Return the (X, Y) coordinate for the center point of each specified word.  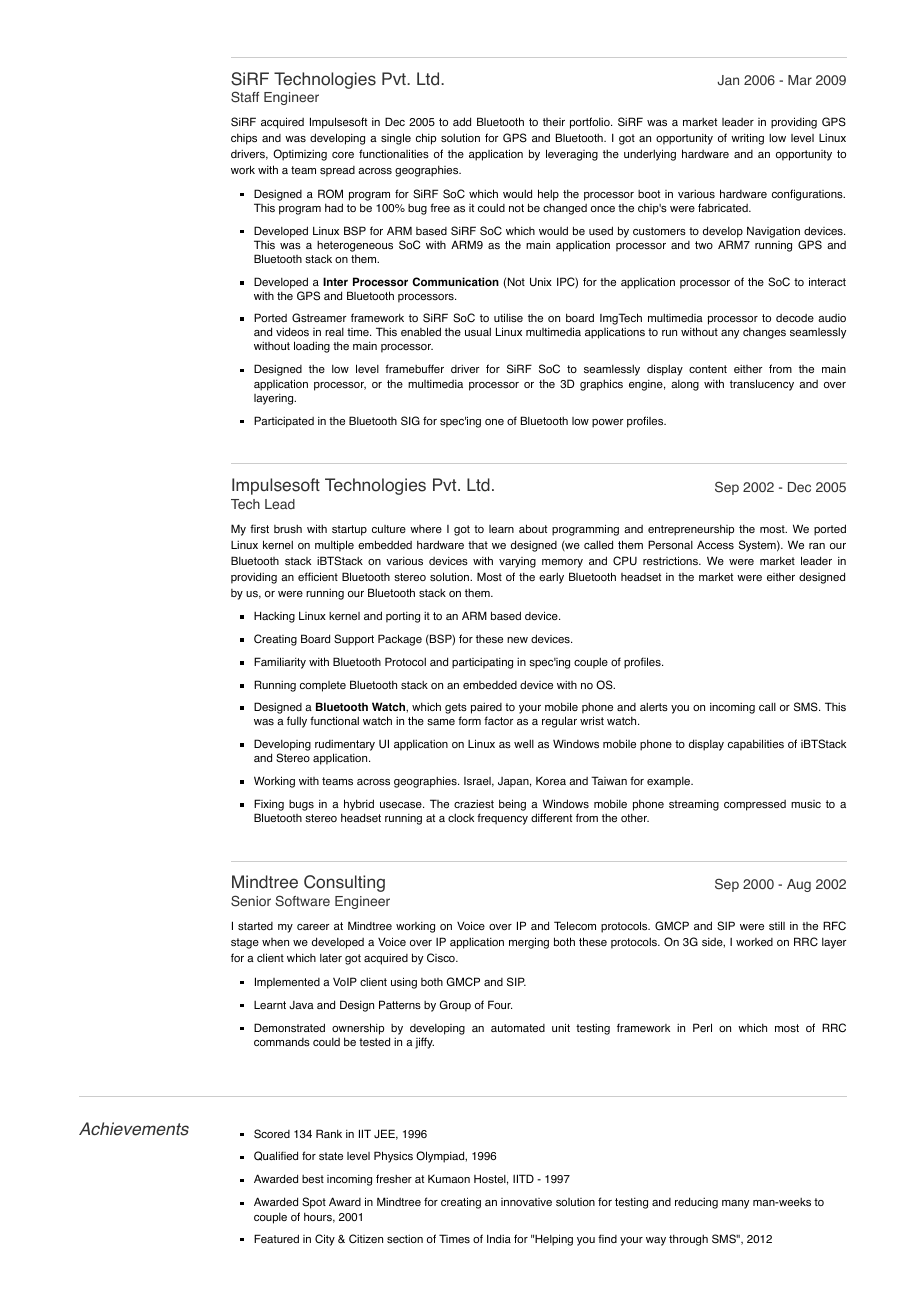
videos (292, 332)
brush (288, 528)
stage (245, 943)
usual (478, 332)
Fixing (269, 806)
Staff (245, 97)
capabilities (756, 745)
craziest (474, 804)
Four (500, 1004)
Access (715, 545)
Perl (702, 1027)
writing (747, 139)
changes (764, 333)
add (462, 121)
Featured (276, 1238)
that (478, 545)
